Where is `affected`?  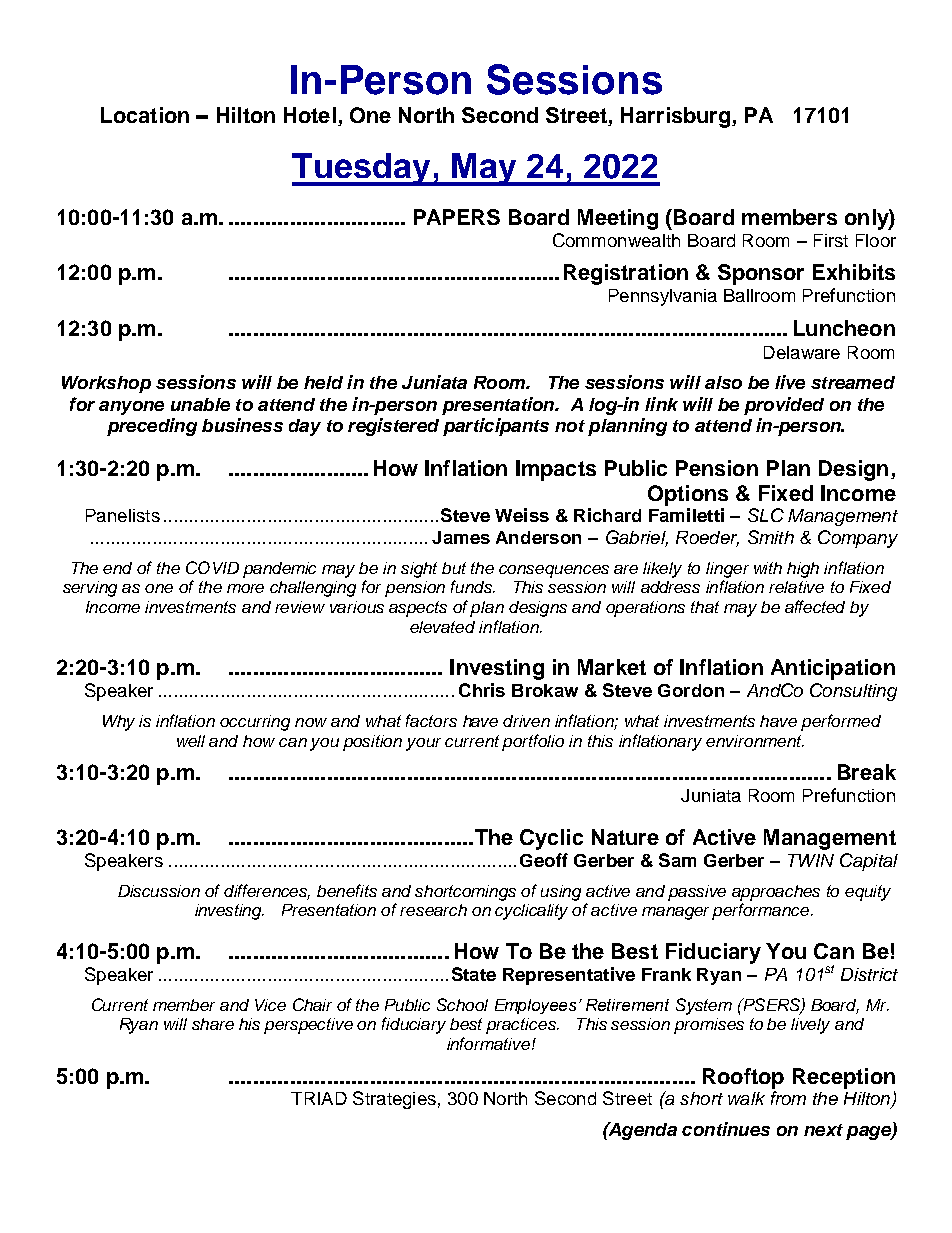 affected is located at coordinates (815, 606).
